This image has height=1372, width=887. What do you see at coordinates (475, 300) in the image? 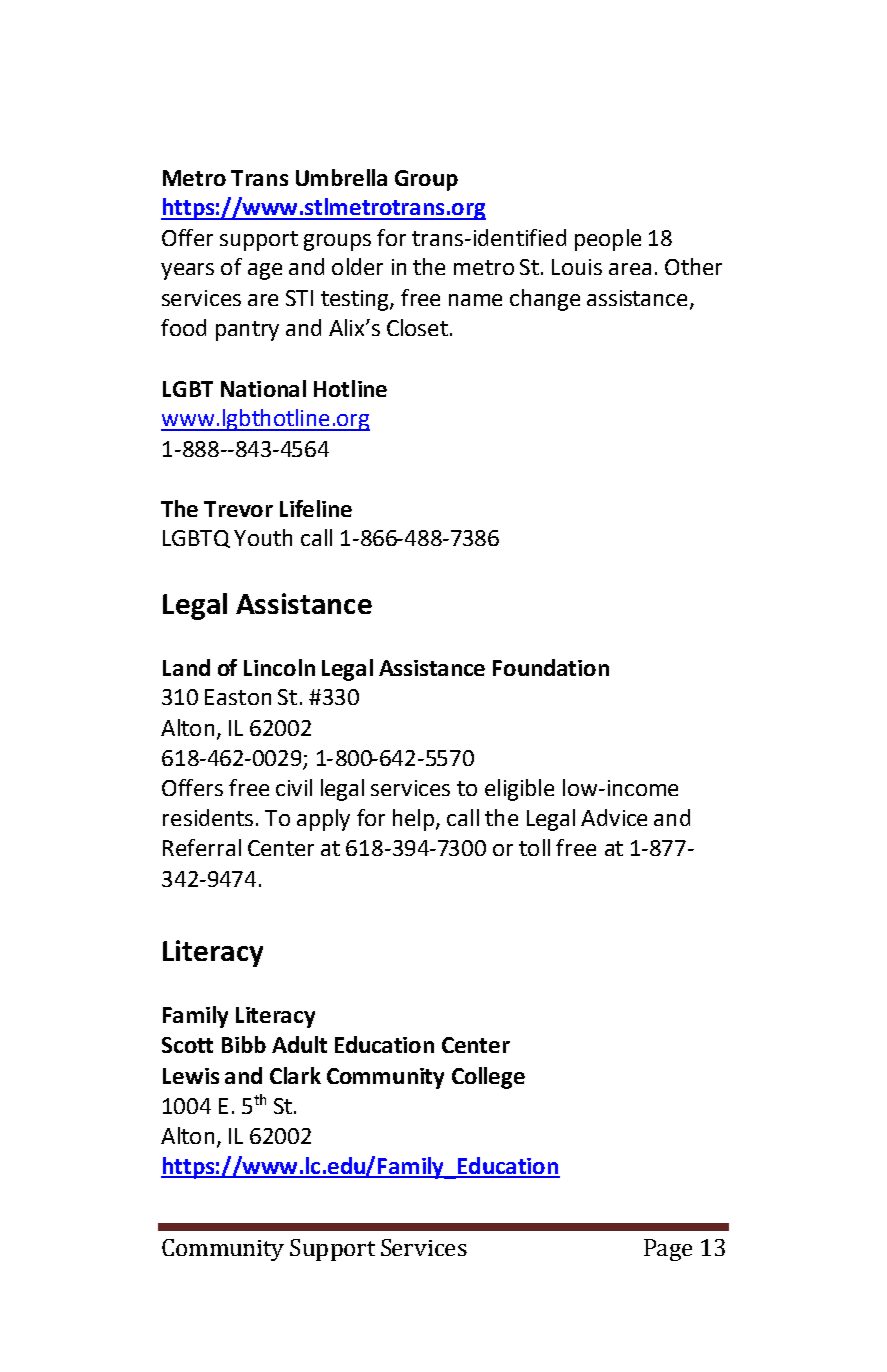
I see `name` at bounding box center [475, 300].
